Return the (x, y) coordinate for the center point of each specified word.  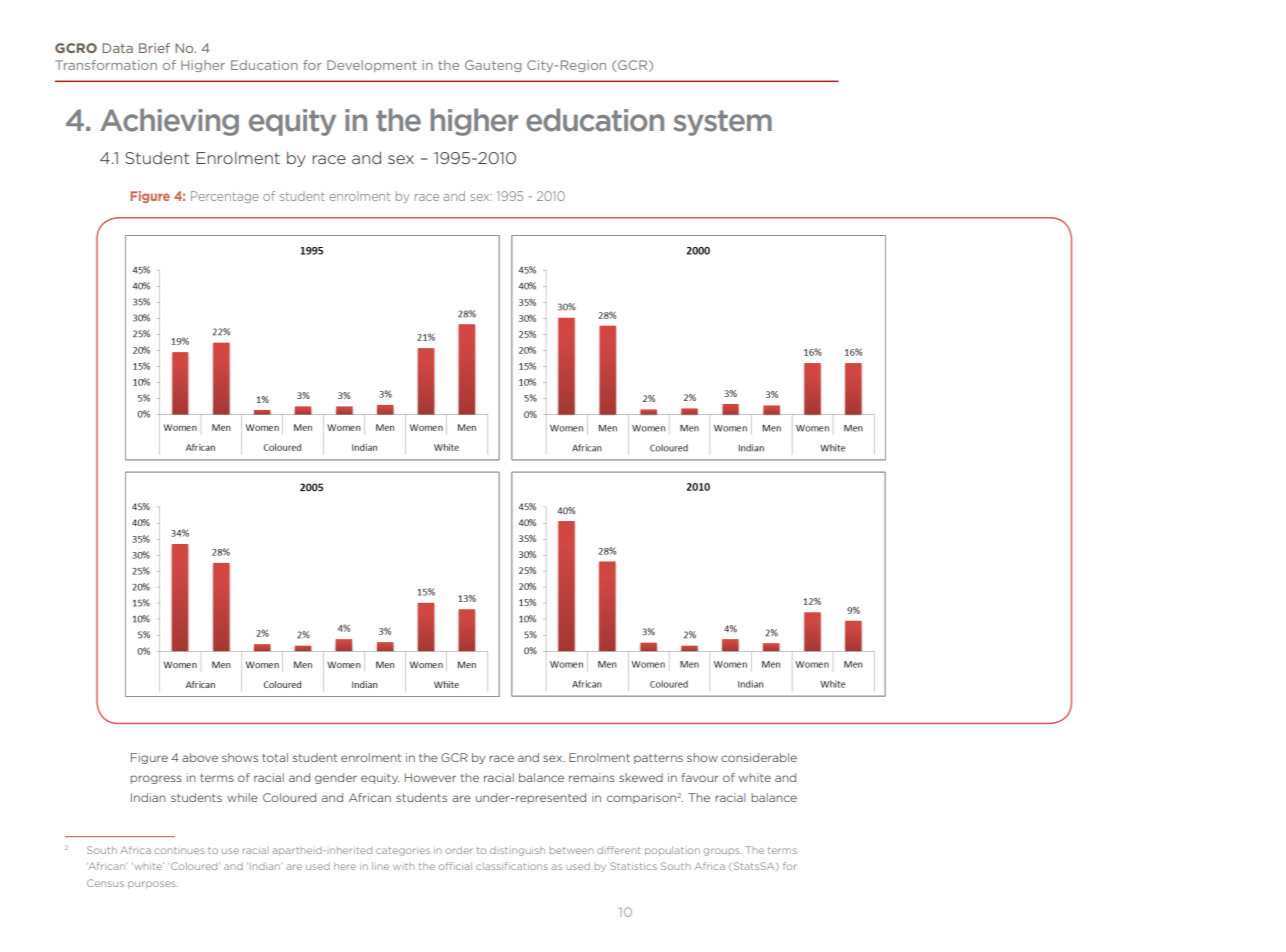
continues (179, 850)
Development (372, 66)
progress (156, 779)
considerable (759, 757)
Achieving (169, 122)
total (275, 757)
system (723, 123)
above (200, 757)
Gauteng (493, 66)
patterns (658, 759)
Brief (154, 48)
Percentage (224, 197)
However (430, 777)
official (455, 866)
